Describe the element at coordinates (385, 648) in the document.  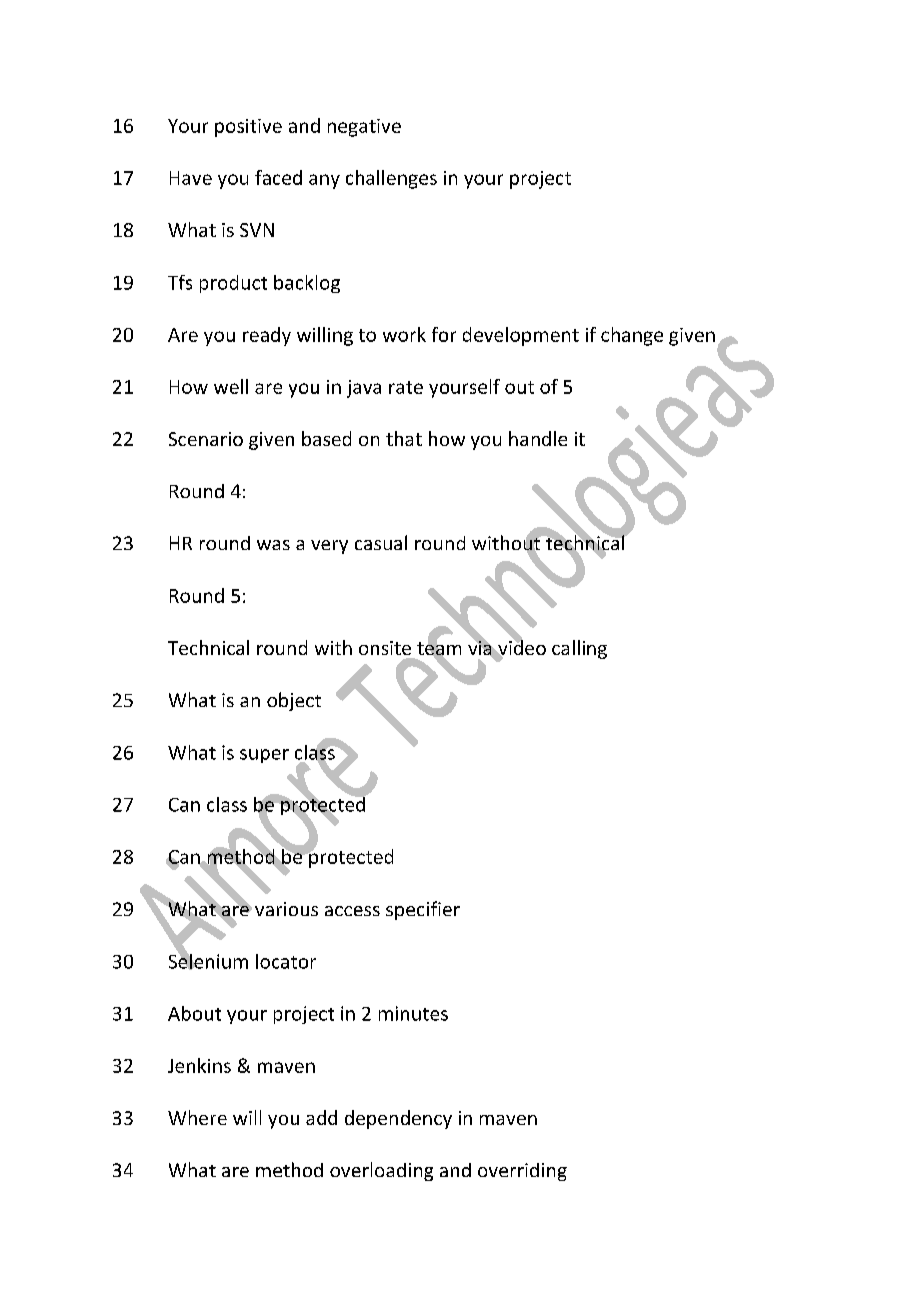
I see `onsite` at that location.
